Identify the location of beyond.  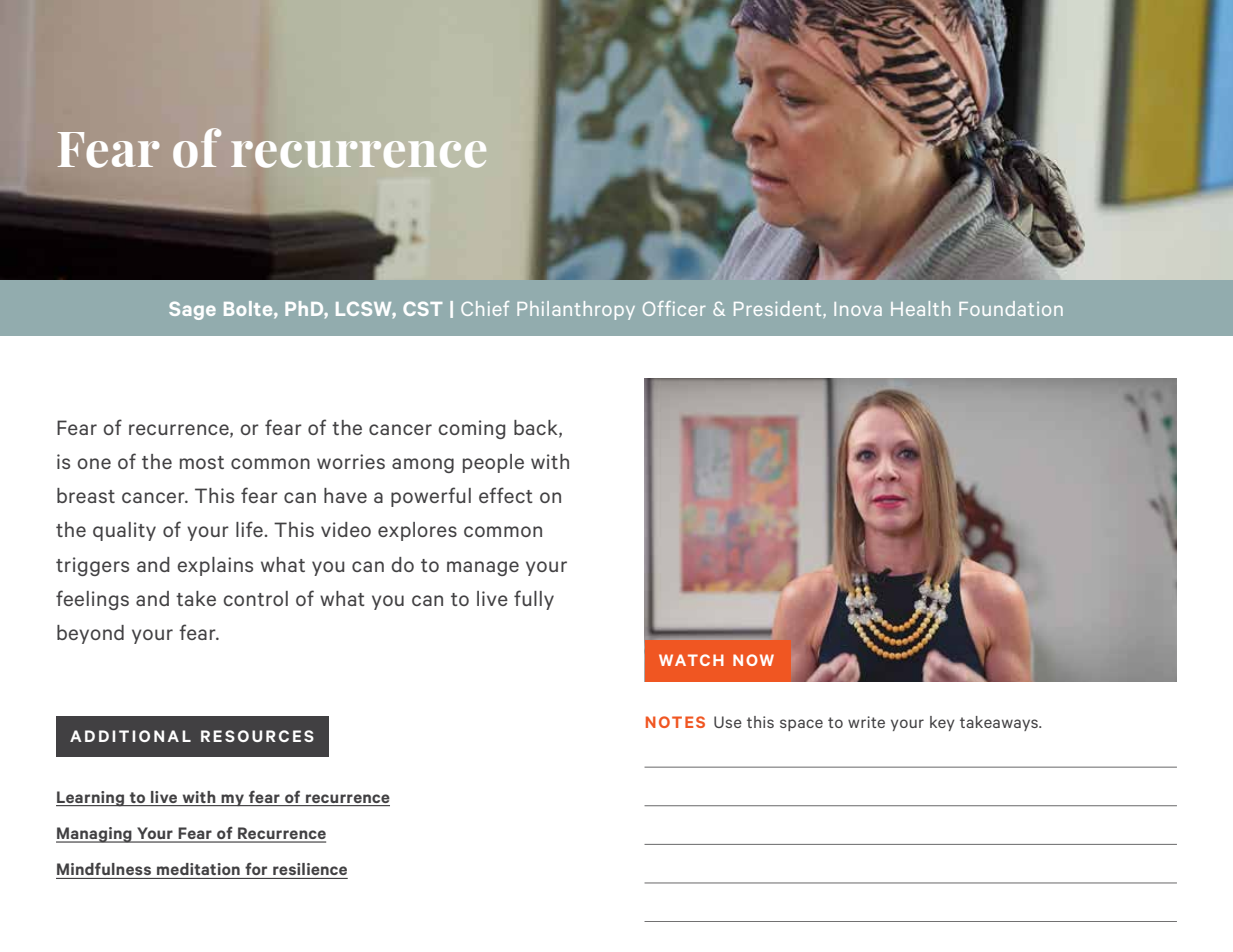
(90, 634).
